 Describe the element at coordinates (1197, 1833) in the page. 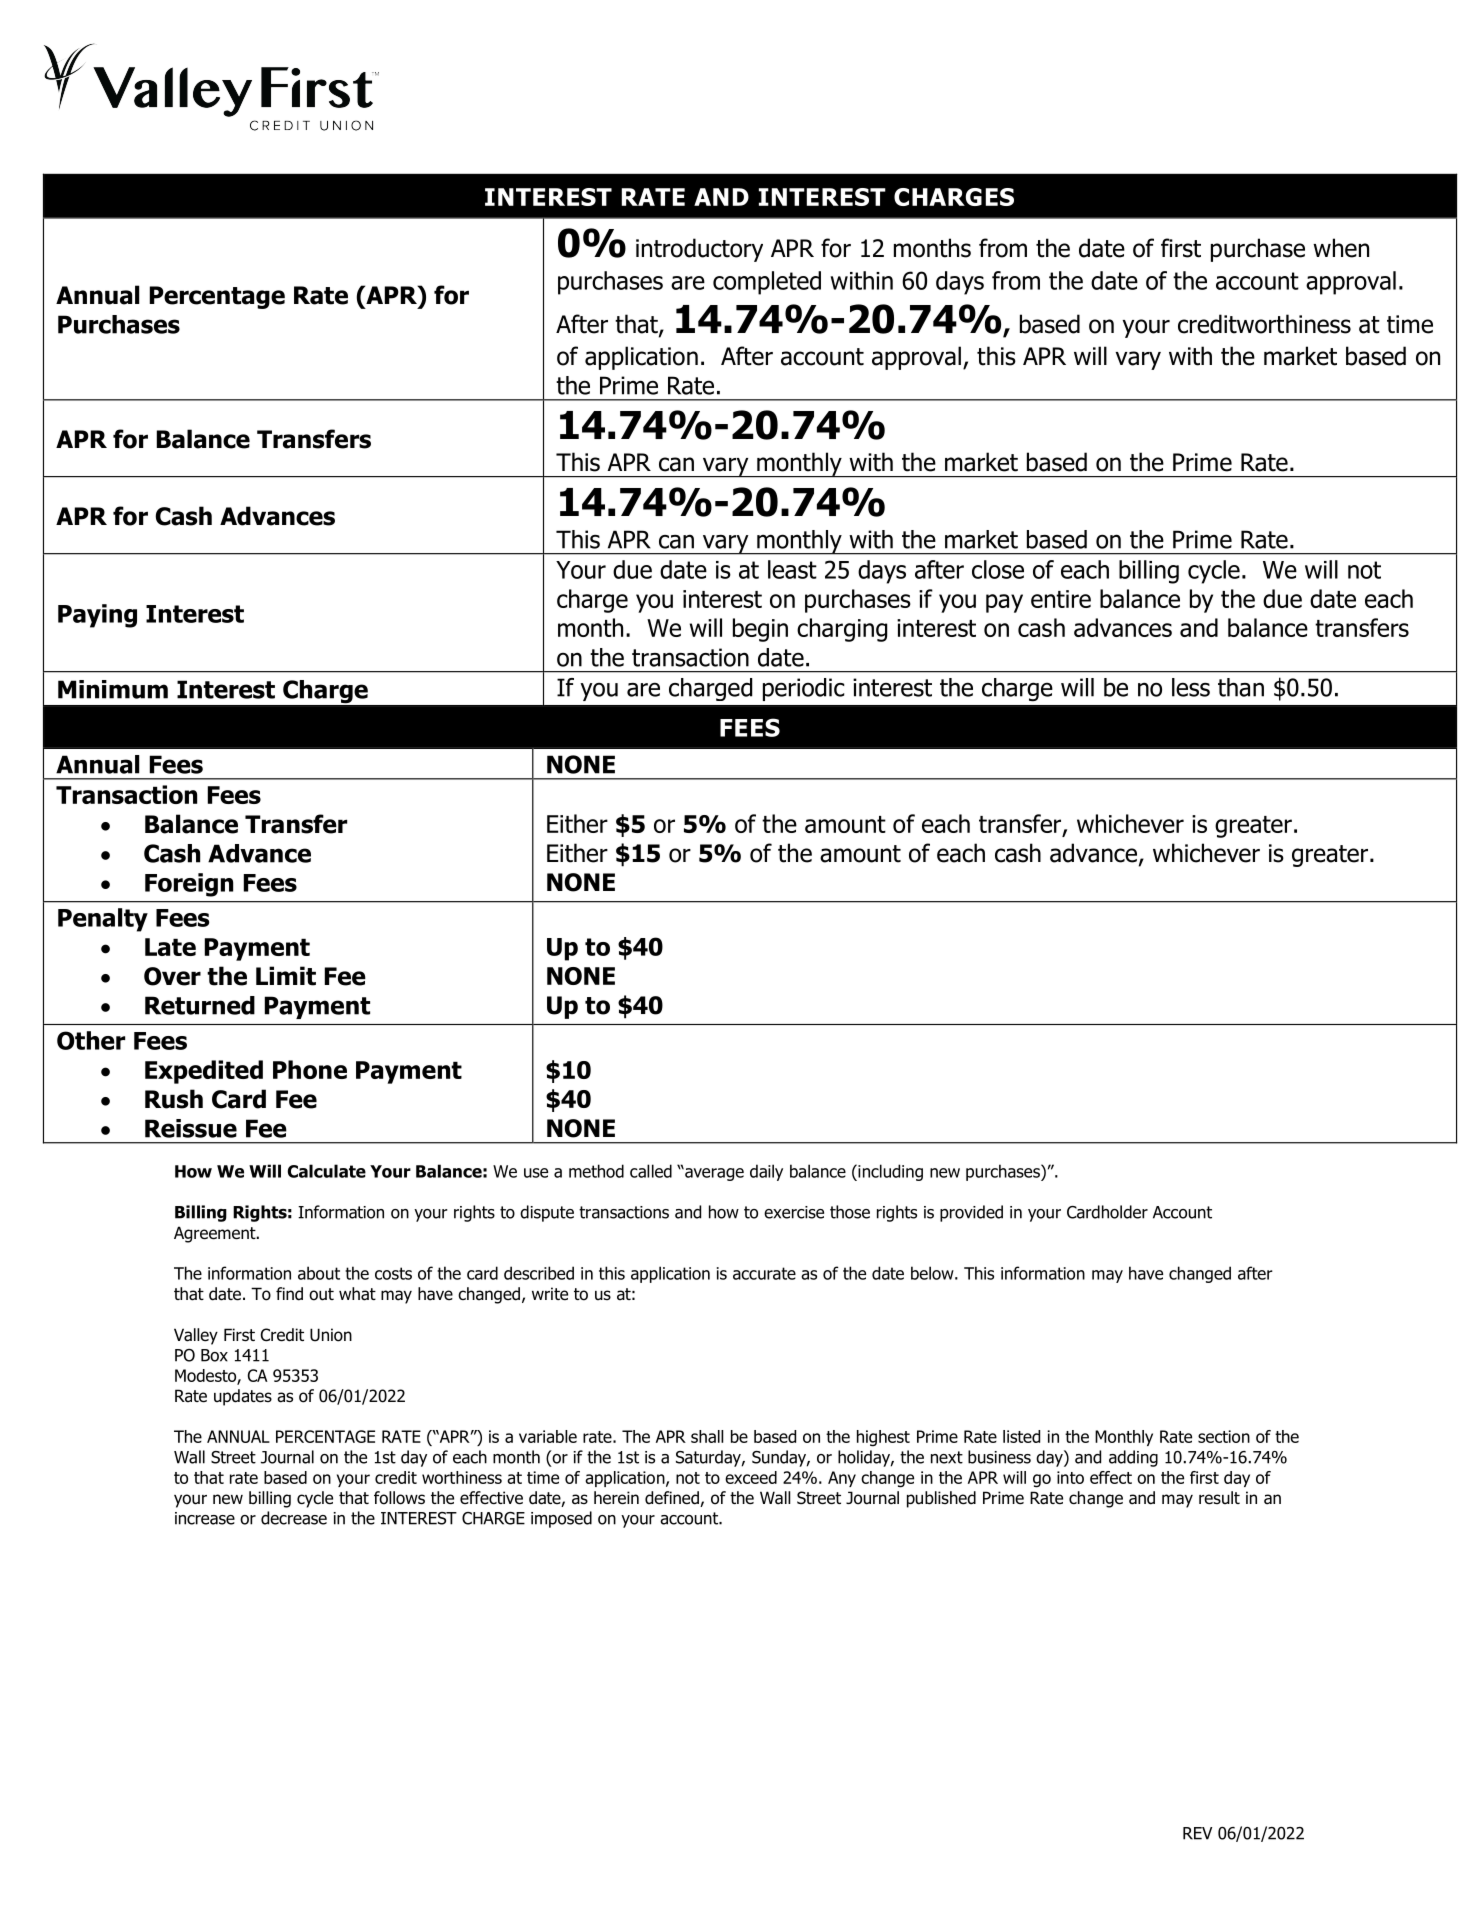

I see `REV` at that location.
